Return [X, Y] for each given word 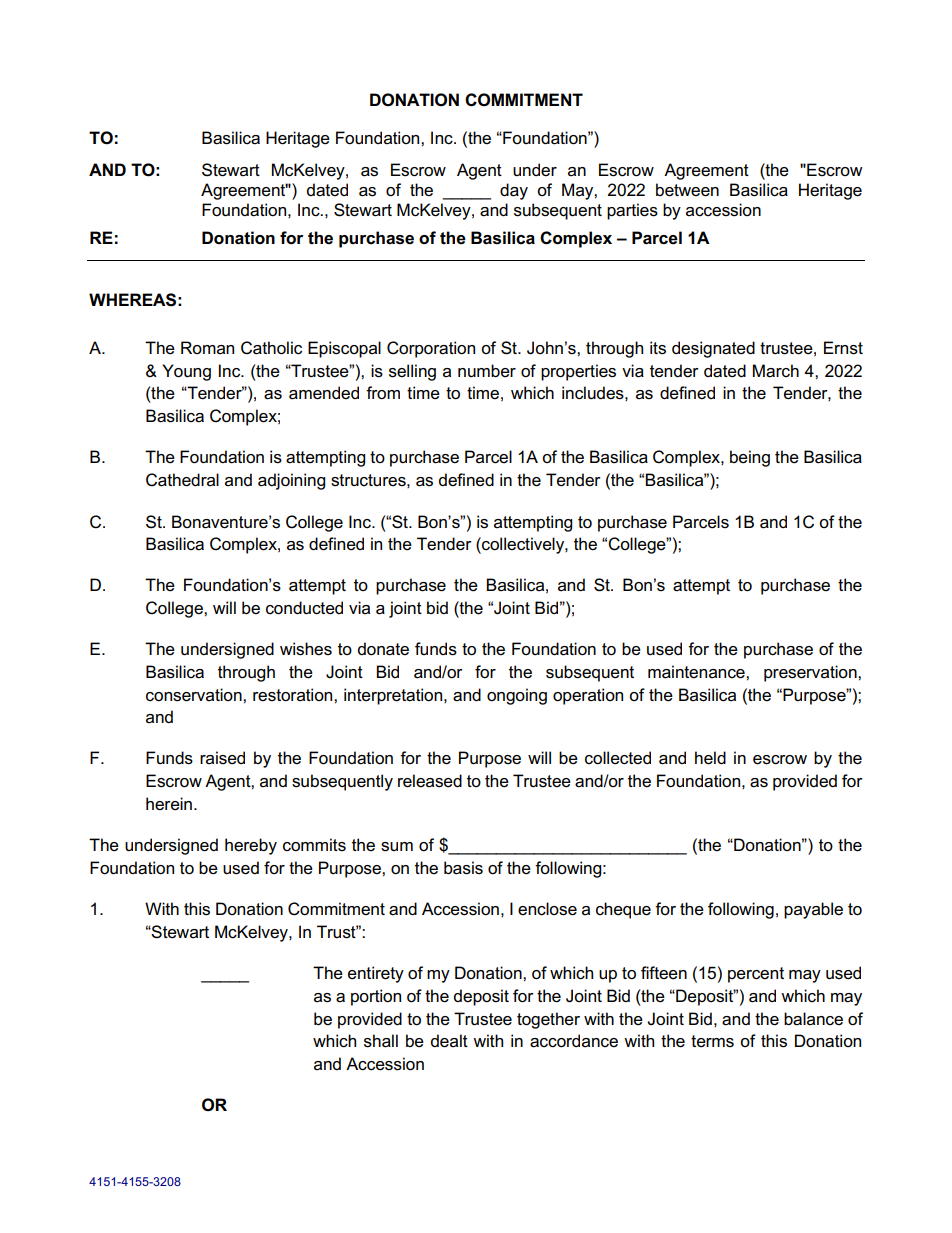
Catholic [271, 348]
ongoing [517, 696]
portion [376, 997]
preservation [811, 673]
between [687, 190]
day [514, 191]
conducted [304, 608]
